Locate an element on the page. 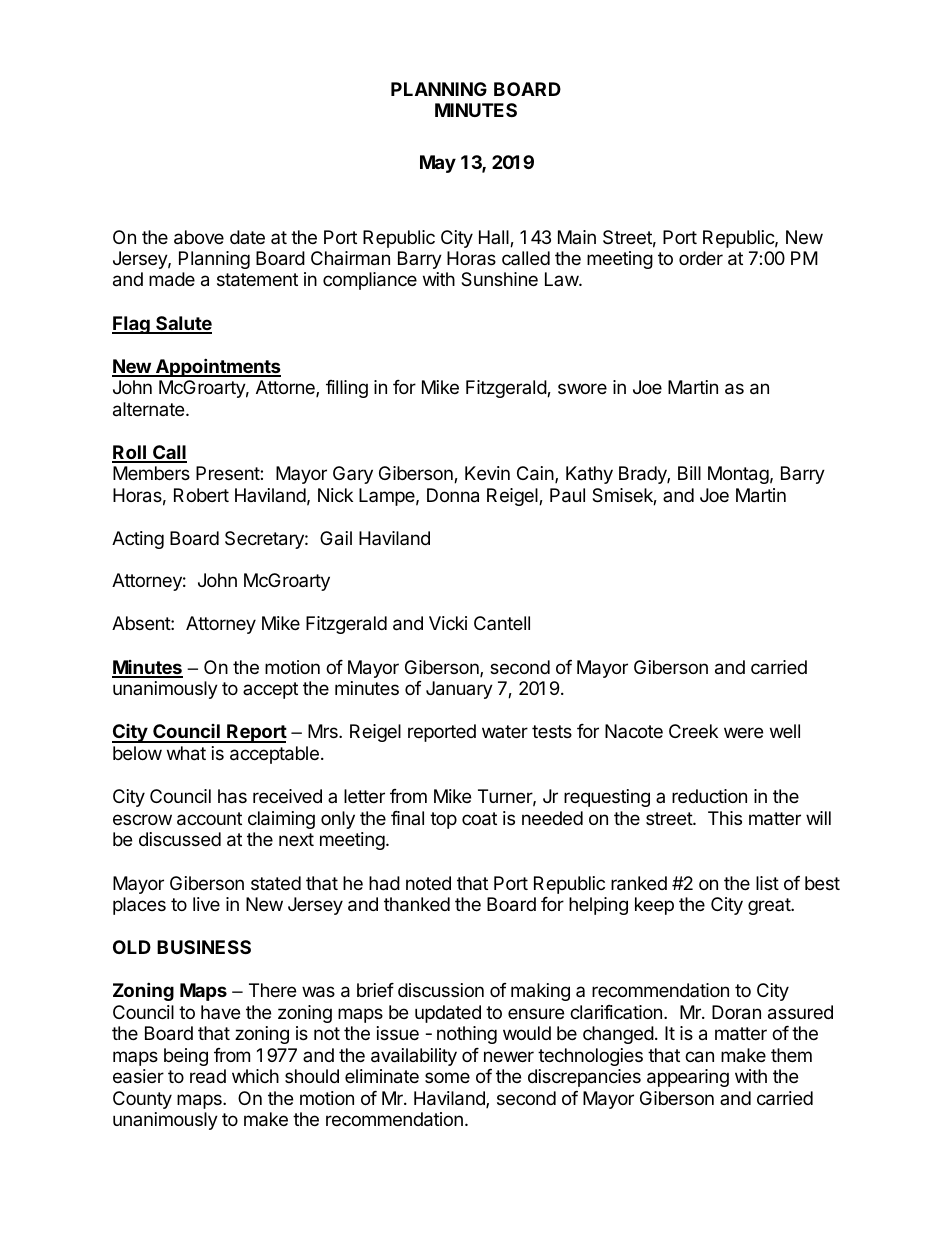  has is located at coordinates (232, 796).
